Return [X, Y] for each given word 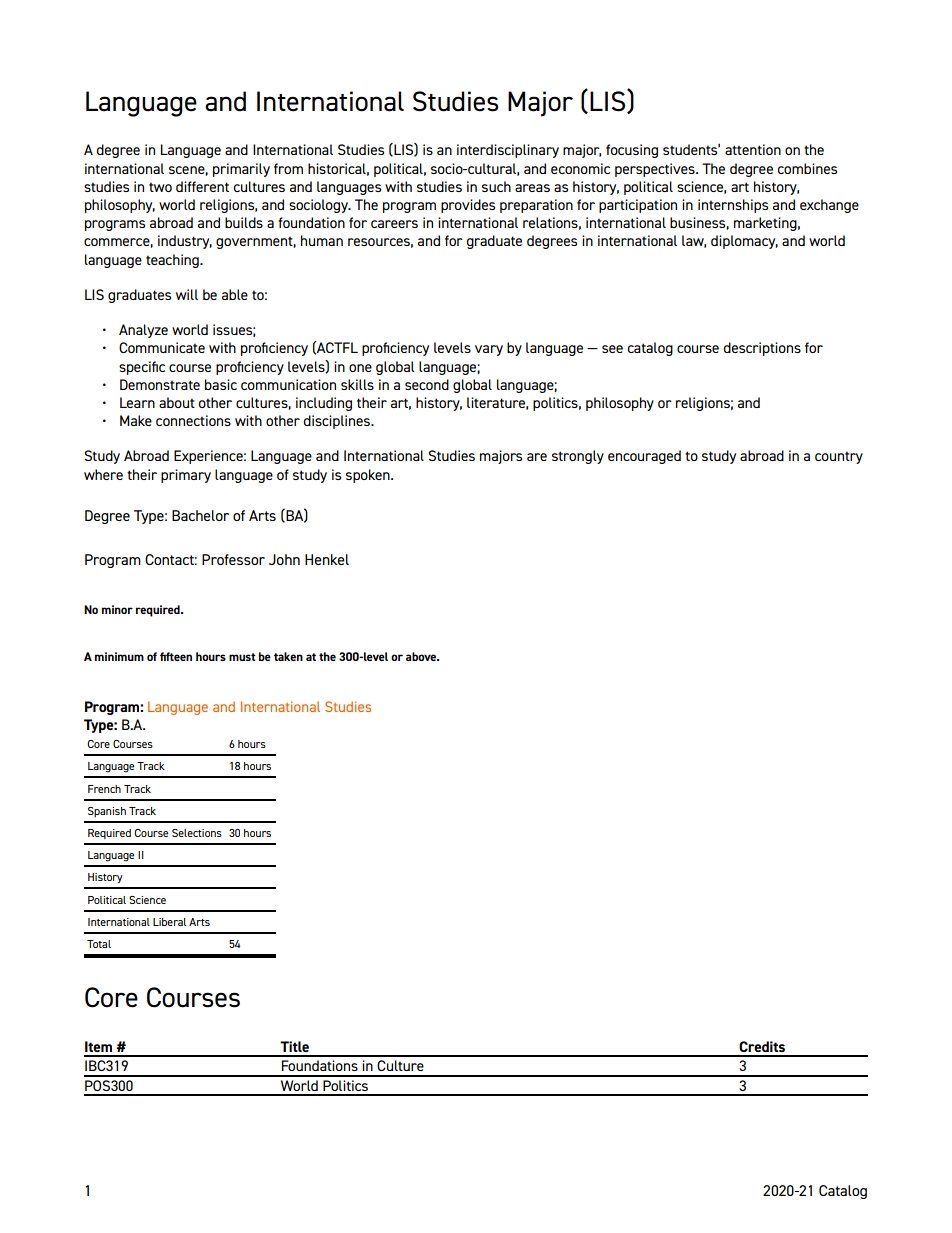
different [202, 186]
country [839, 457]
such [496, 186]
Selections [197, 833]
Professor [233, 559]
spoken [369, 476]
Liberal [169, 922]
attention [753, 149]
